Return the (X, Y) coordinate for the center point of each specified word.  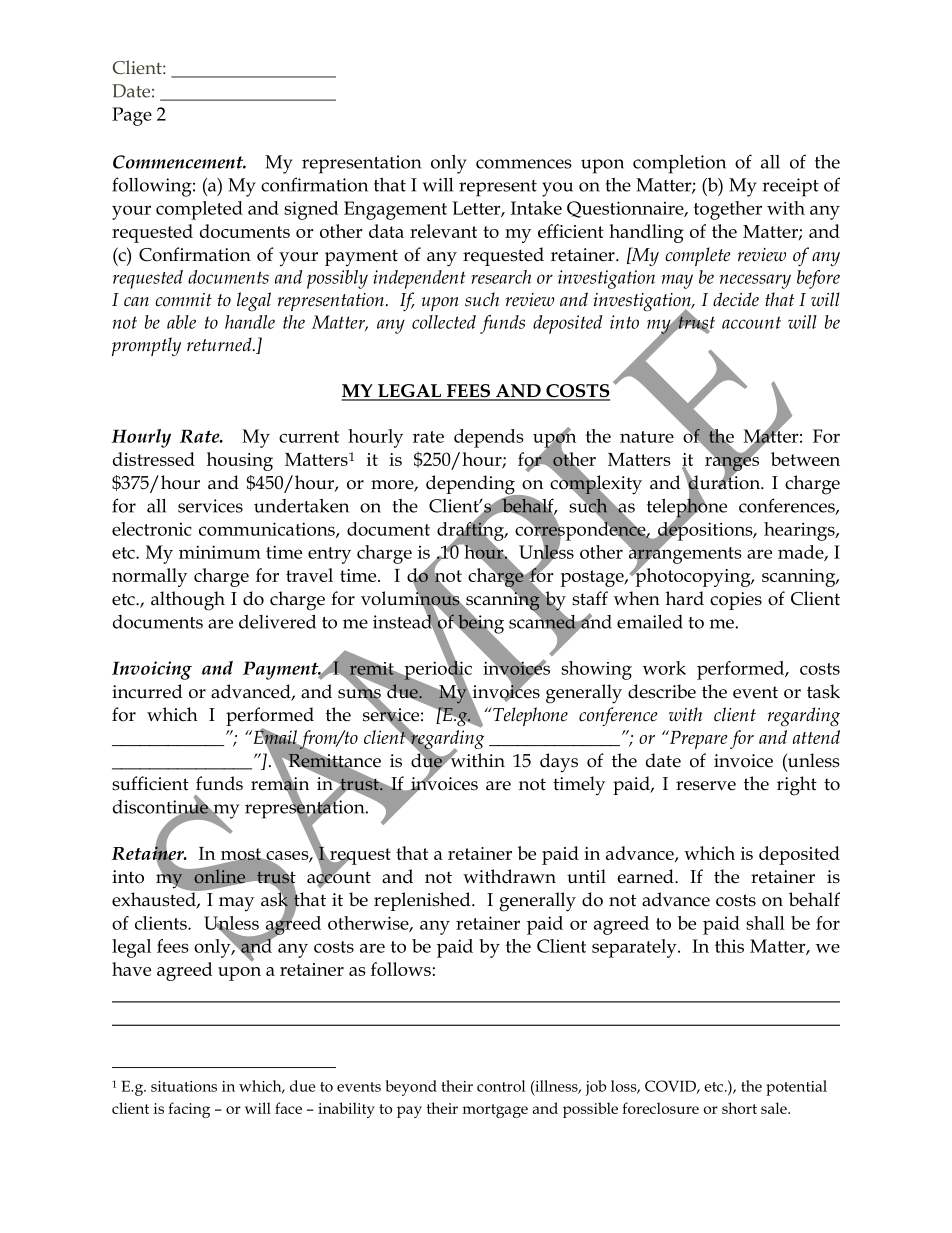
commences (524, 164)
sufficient (150, 783)
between (805, 459)
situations (184, 1086)
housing (240, 461)
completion (679, 164)
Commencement (179, 162)
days (559, 763)
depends (489, 438)
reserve (706, 786)
